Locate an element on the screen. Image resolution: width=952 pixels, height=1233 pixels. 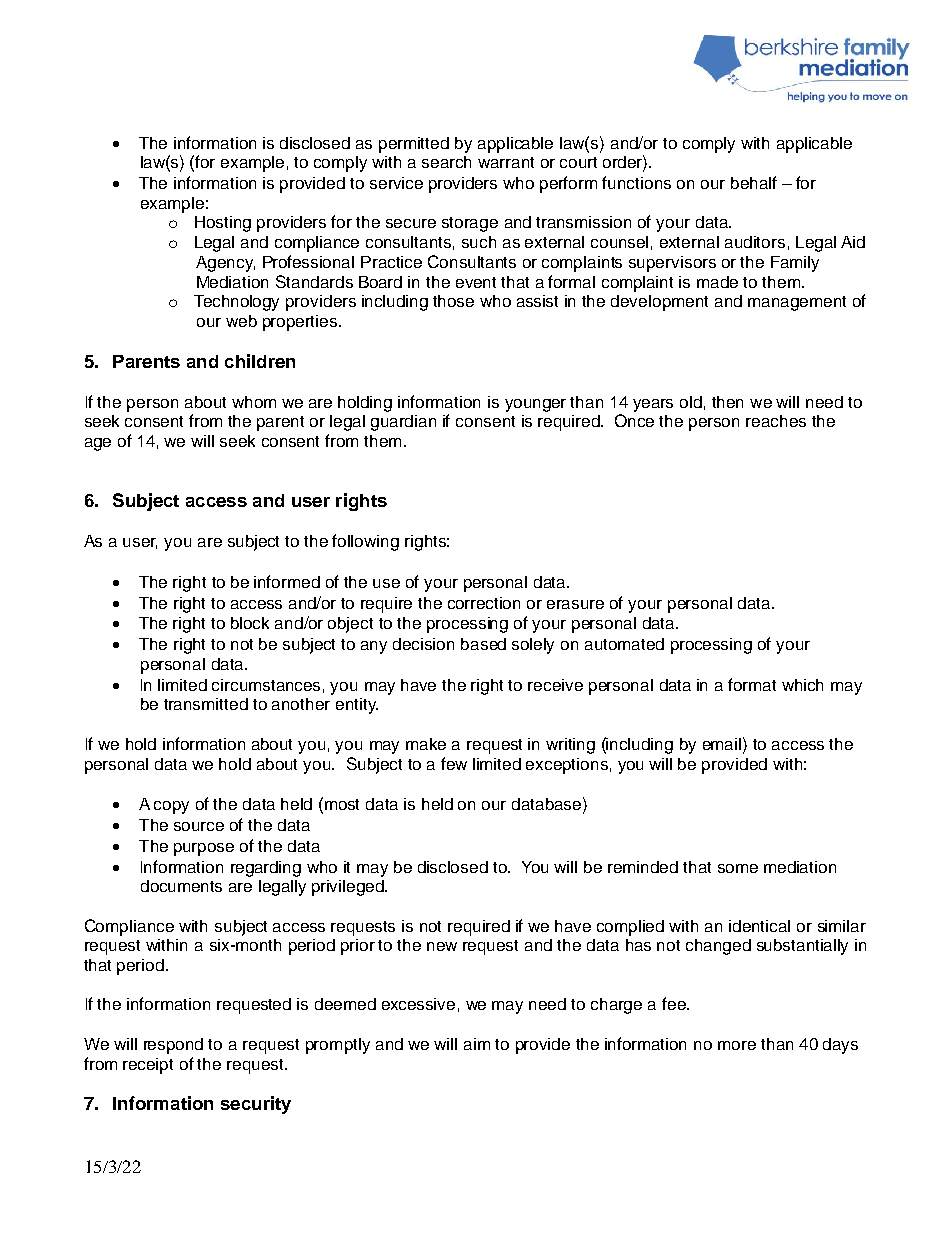
whom is located at coordinates (254, 402).
